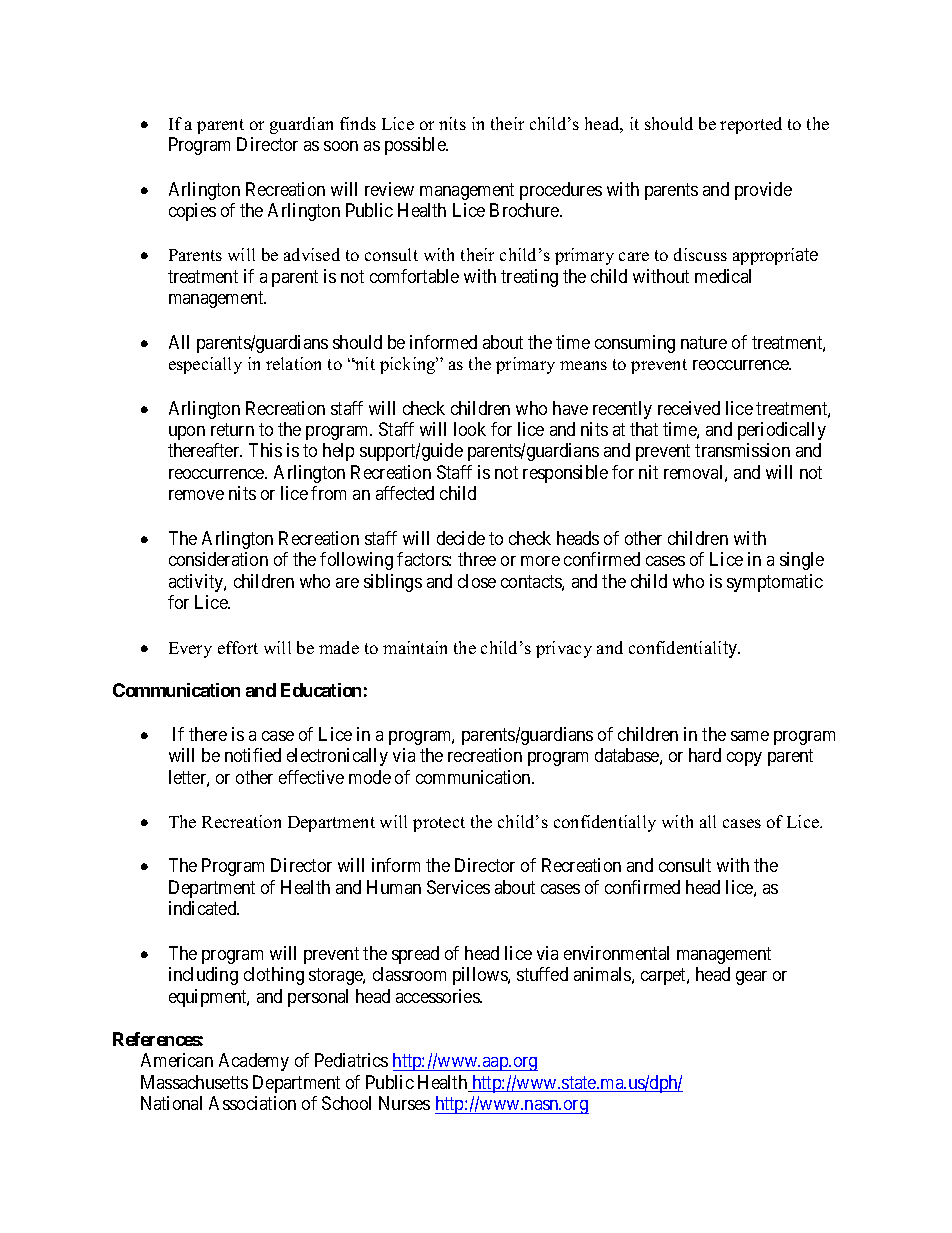 Image resolution: width=952 pixels, height=1233 pixels. What do you see at coordinates (439, 824) in the document?
I see `protect` at bounding box center [439, 824].
